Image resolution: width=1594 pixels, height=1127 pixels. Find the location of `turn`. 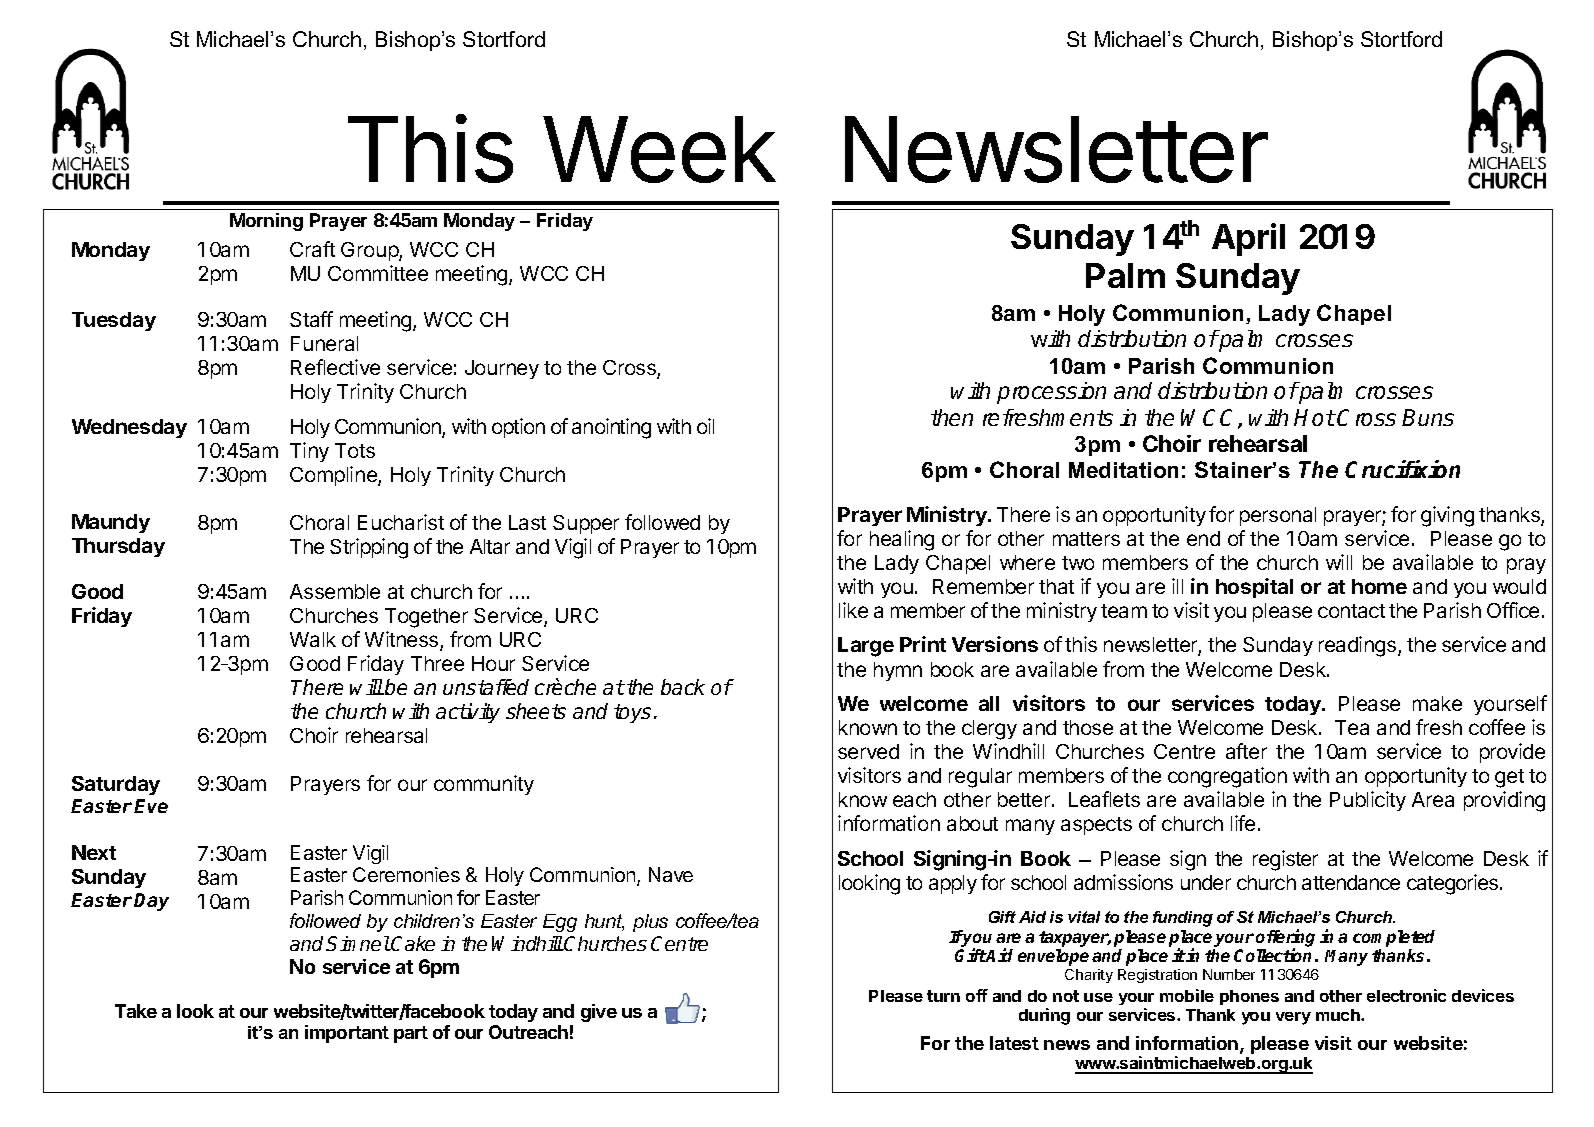

turn is located at coordinates (943, 996).
